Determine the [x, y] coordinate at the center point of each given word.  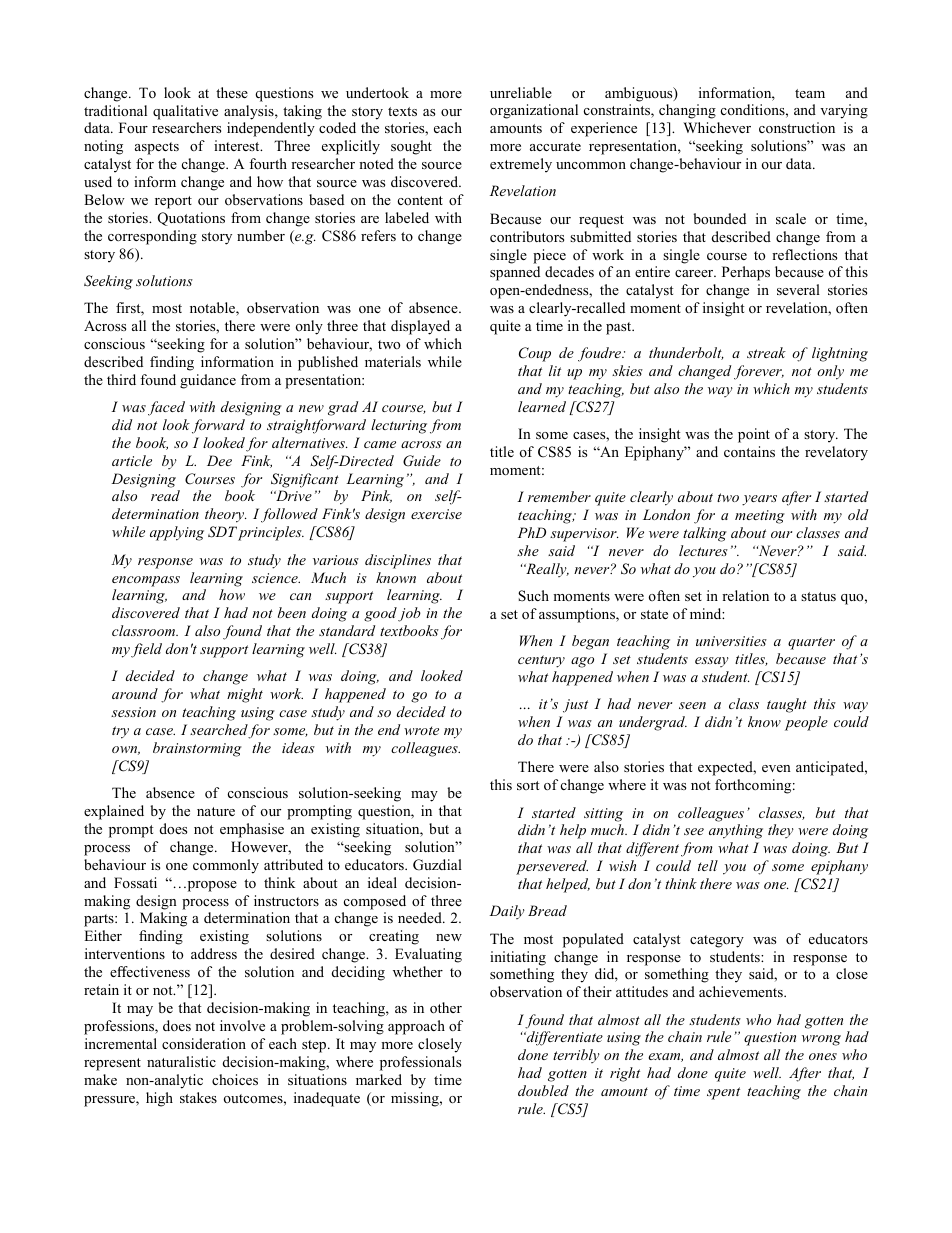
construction [797, 127]
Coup [535, 354]
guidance [208, 381]
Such [533, 596]
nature [216, 811]
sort [528, 785]
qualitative [185, 112]
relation [745, 595]
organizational [534, 111]
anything [736, 831]
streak [766, 352]
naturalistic [181, 1061]
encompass [146, 581]
